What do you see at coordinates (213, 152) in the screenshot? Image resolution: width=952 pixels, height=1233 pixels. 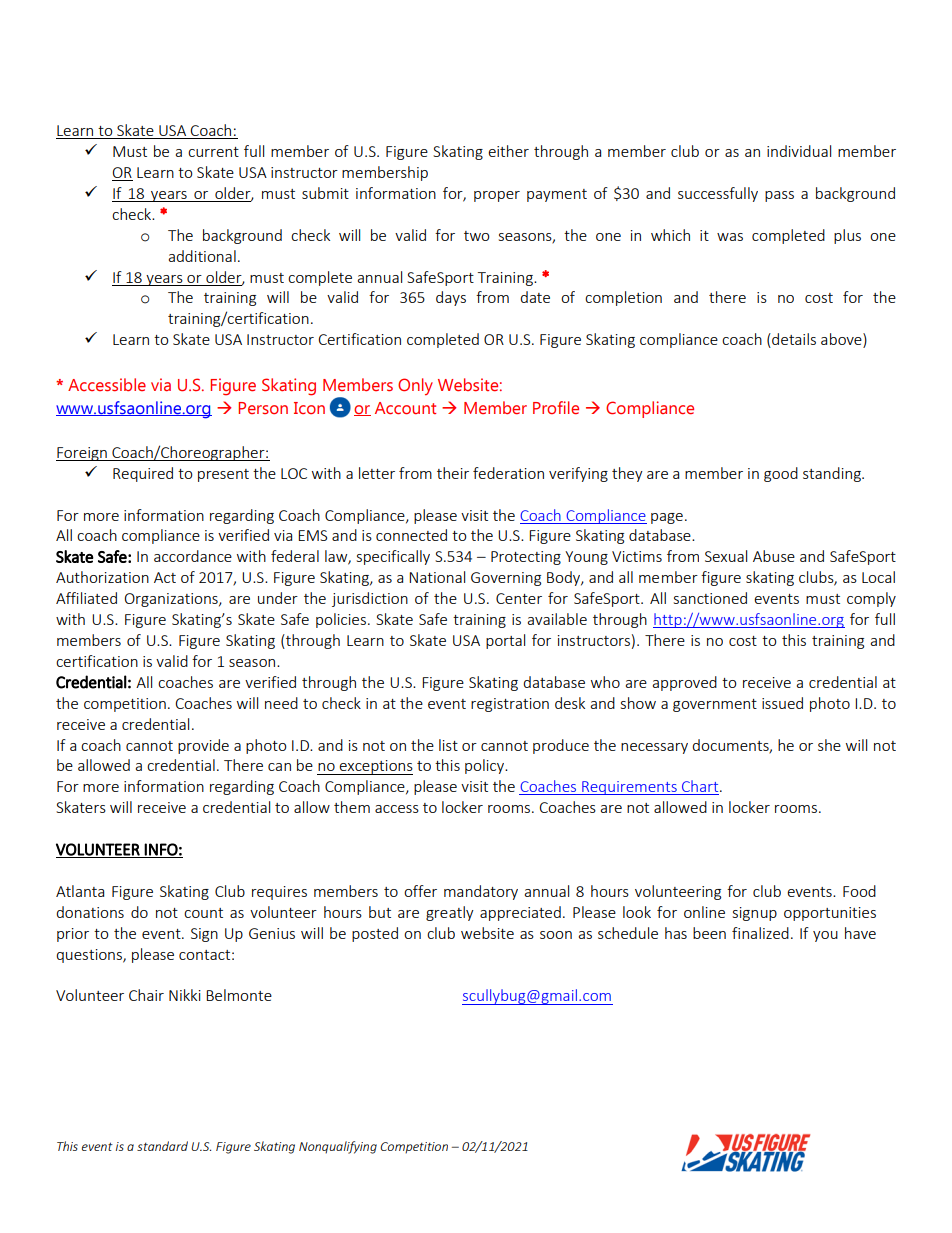 I see `current` at bounding box center [213, 152].
